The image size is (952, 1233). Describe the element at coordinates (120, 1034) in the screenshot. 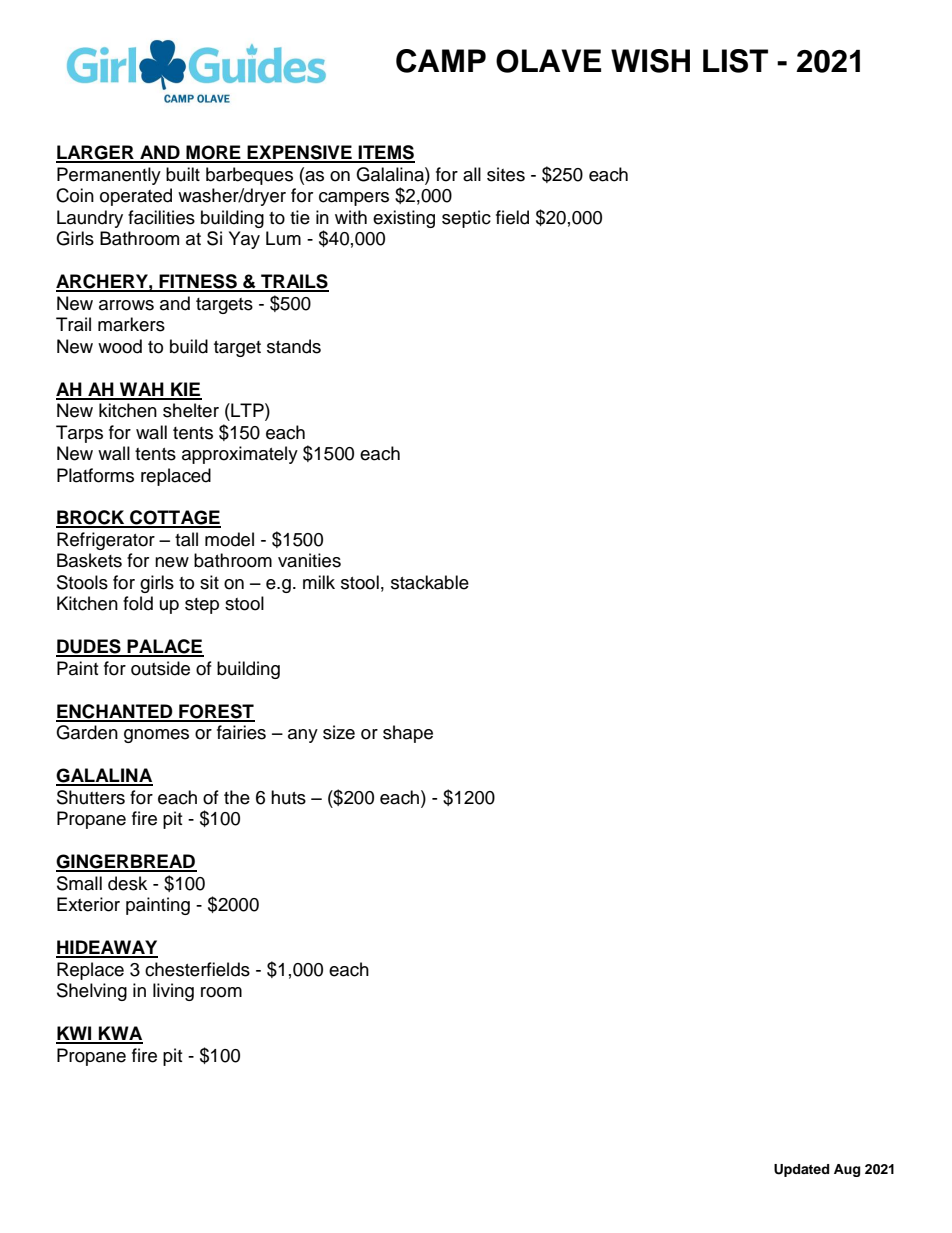

I see `KWA` at that location.
